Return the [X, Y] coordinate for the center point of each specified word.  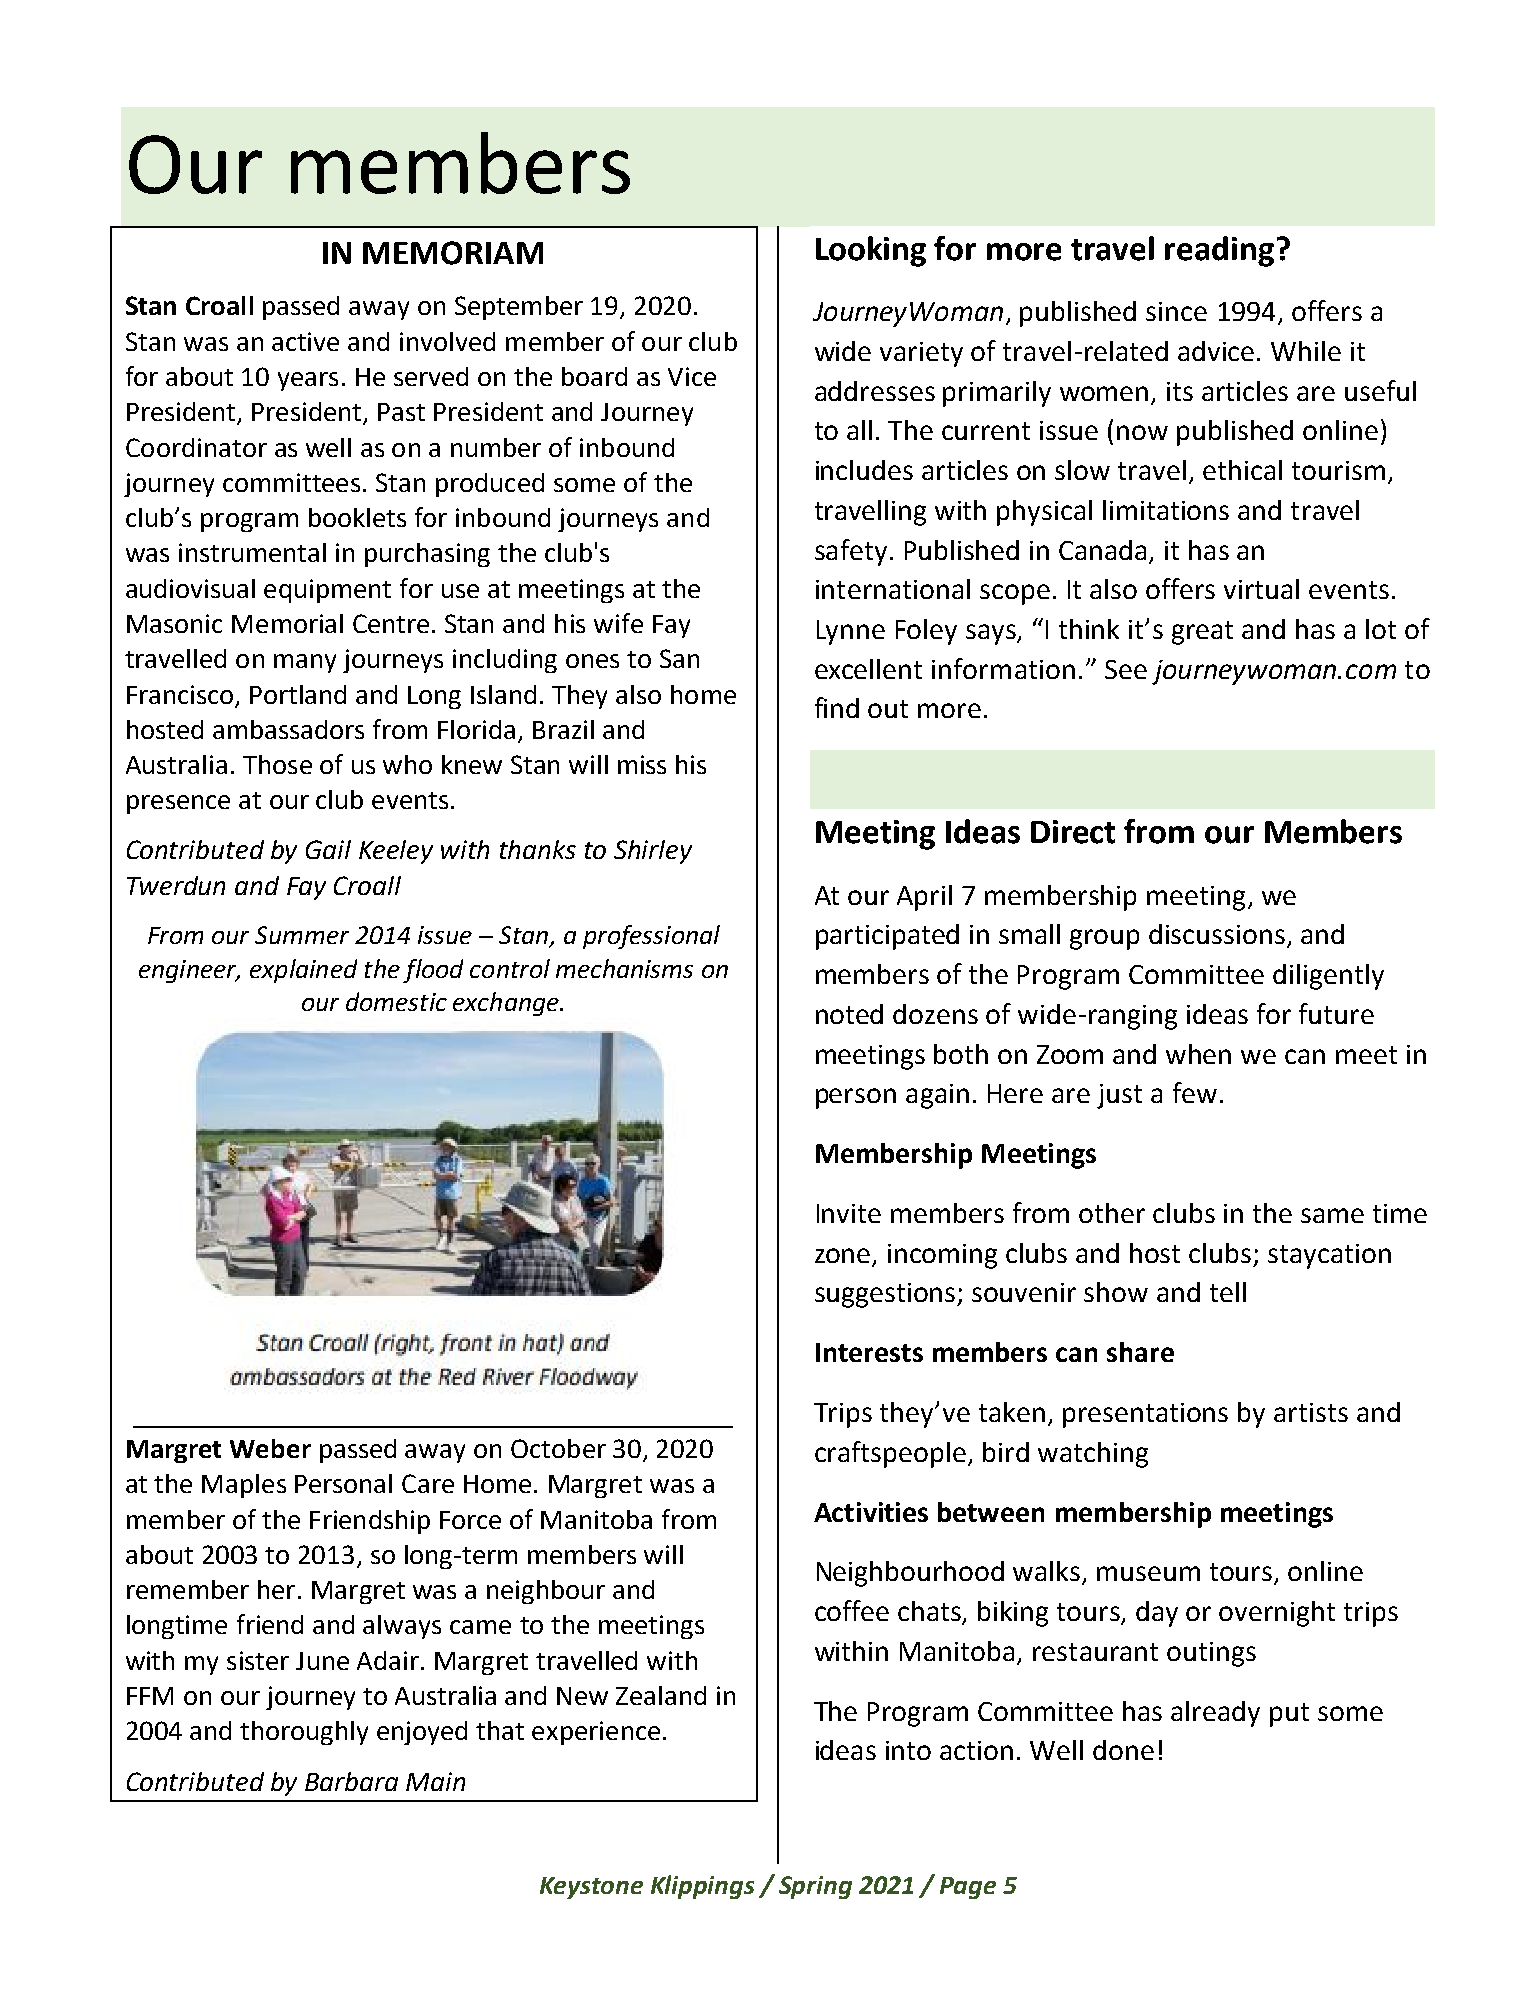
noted [849, 1014]
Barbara [351, 1781]
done [1123, 1750]
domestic [396, 1001]
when [1198, 1054]
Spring [815, 1887]
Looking [871, 251]
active [305, 341]
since [1176, 311]
